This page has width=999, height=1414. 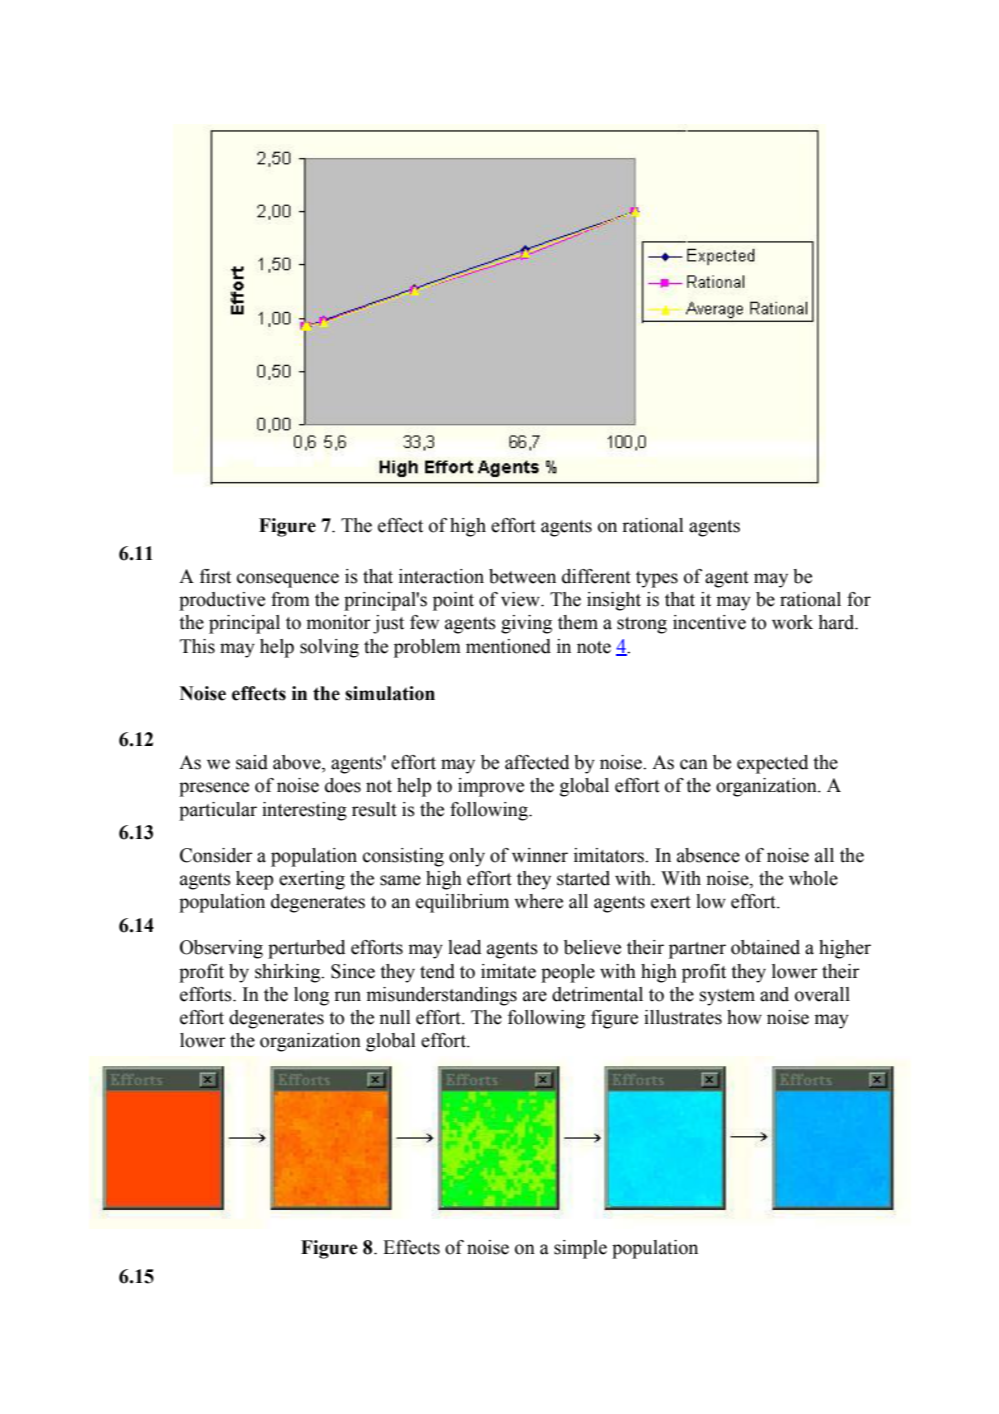 What do you see at coordinates (535, 996) in the page?
I see `are` at bounding box center [535, 996].
